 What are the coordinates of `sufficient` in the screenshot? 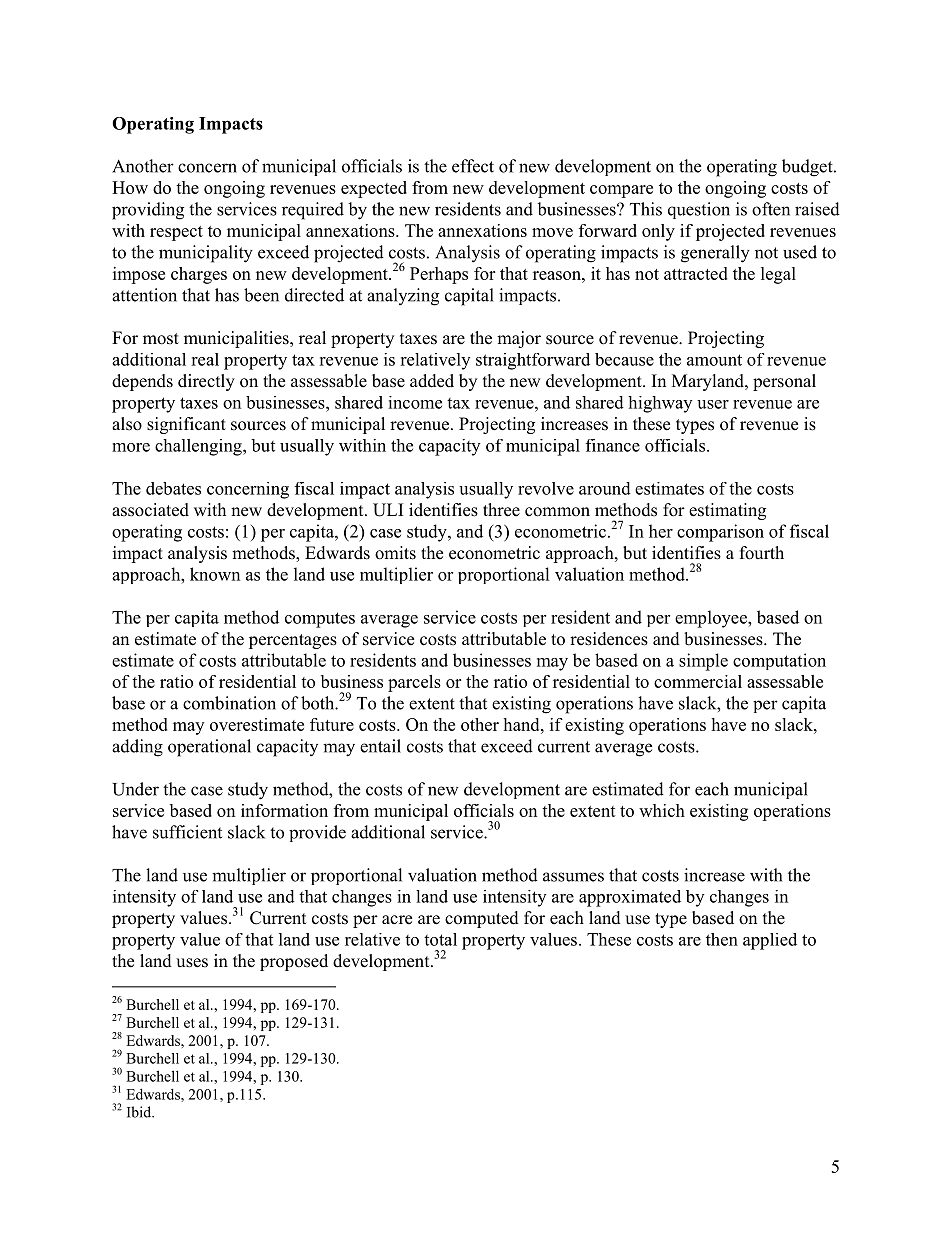 It's located at (187, 832).
